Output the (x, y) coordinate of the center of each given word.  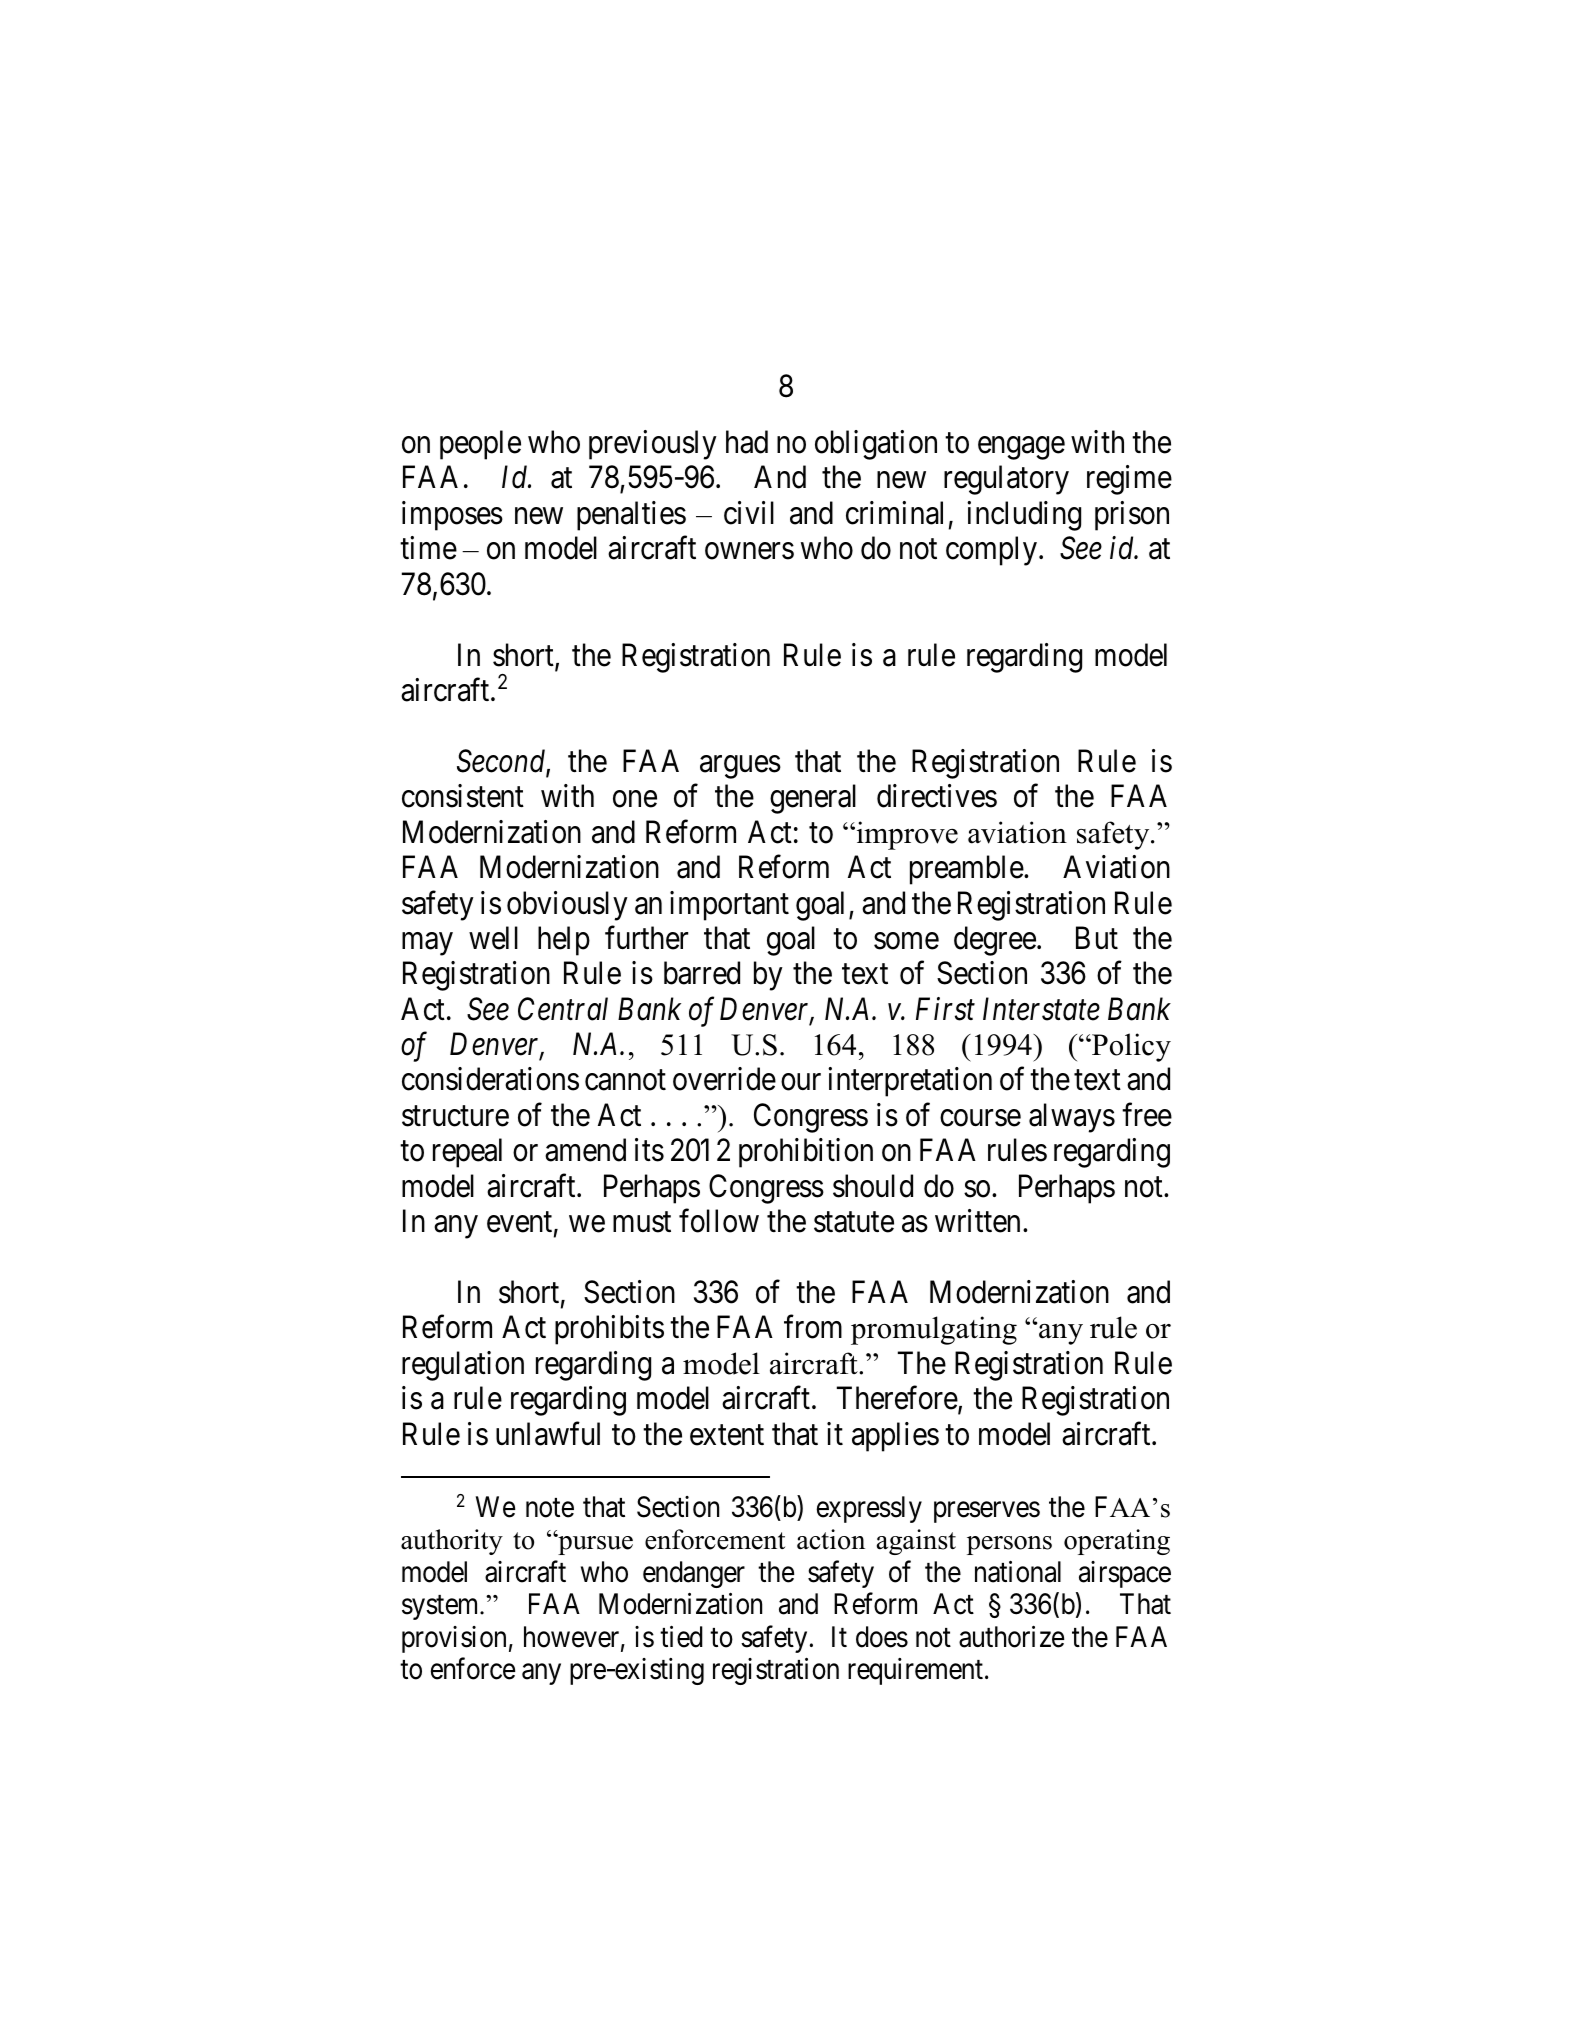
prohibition (806, 1153)
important (729, 906)
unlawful (548, 1434)
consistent (463, 796)
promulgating (934, 1330)
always (1072, 1118)
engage (1021, 448)
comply (993, 551)
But (1097, 938)
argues (740, 767)
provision (454, 1639)
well (493, 938)
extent (727, 1435)
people (480, 445)
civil (749, 513)
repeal (467, 1153)
